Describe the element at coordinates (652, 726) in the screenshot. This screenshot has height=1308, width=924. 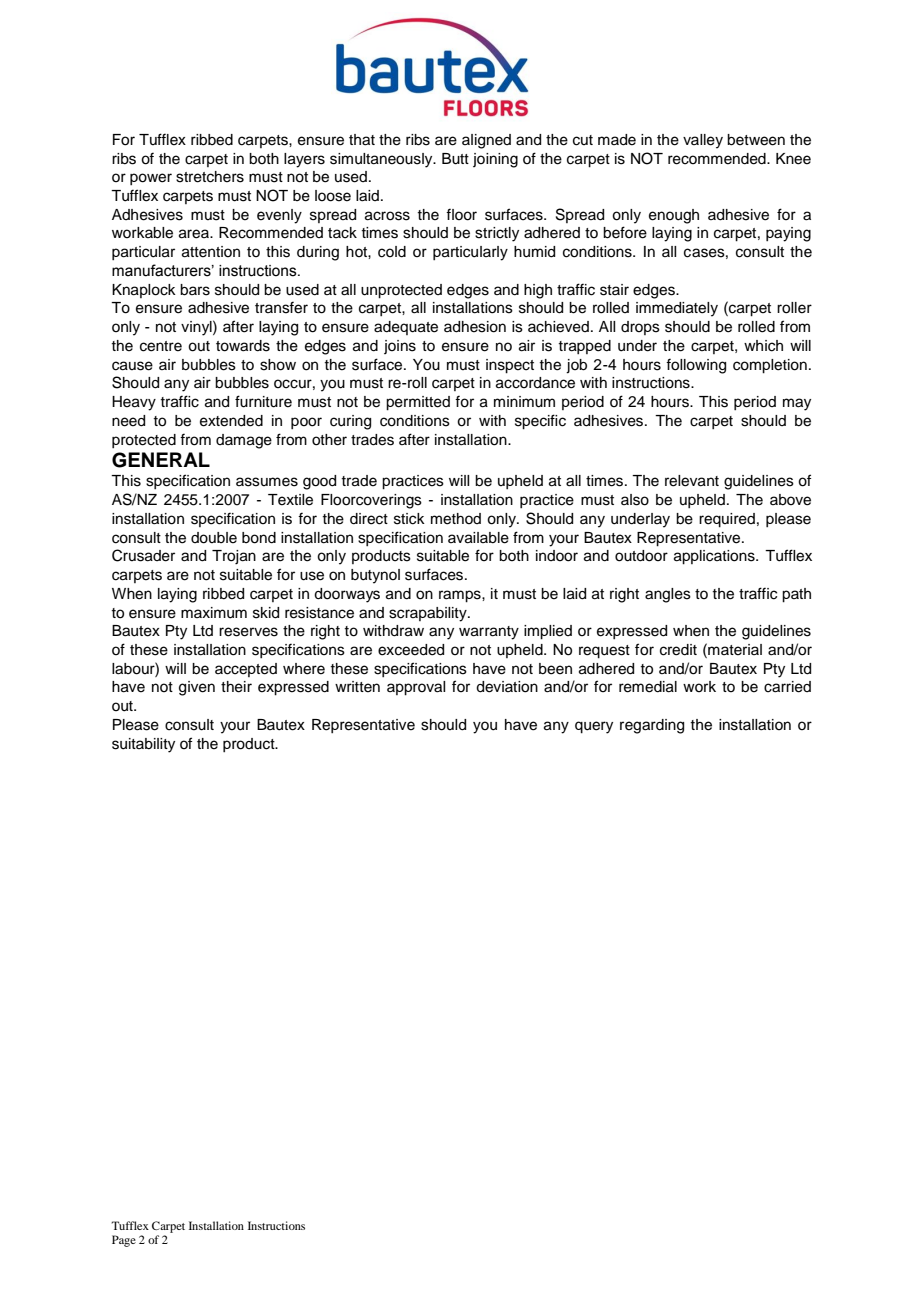
I see `regarding` at that location.
